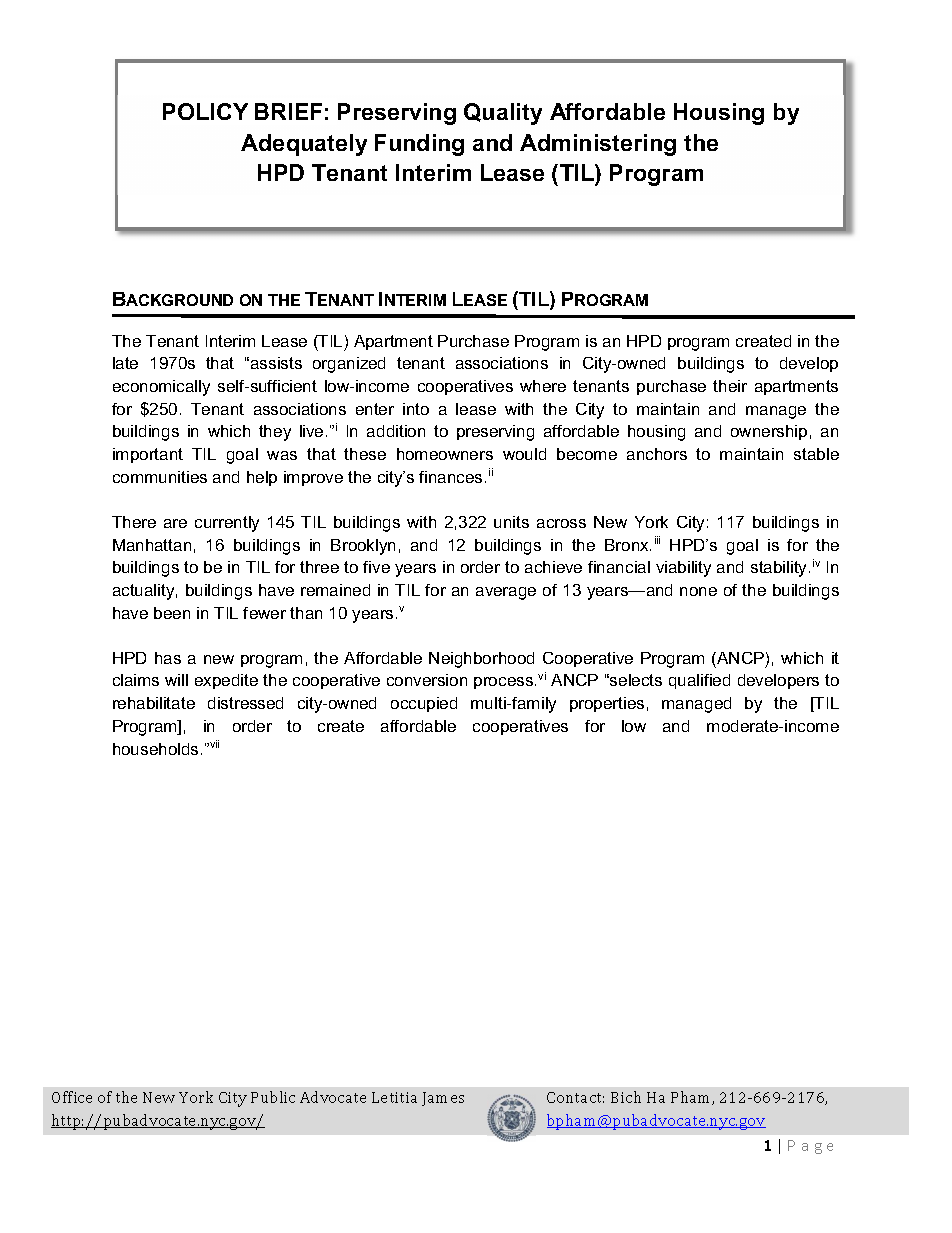  What do you see at coordinates (506, 593) in the screenshot?
I see `average` at bounding box center [506, 593].
